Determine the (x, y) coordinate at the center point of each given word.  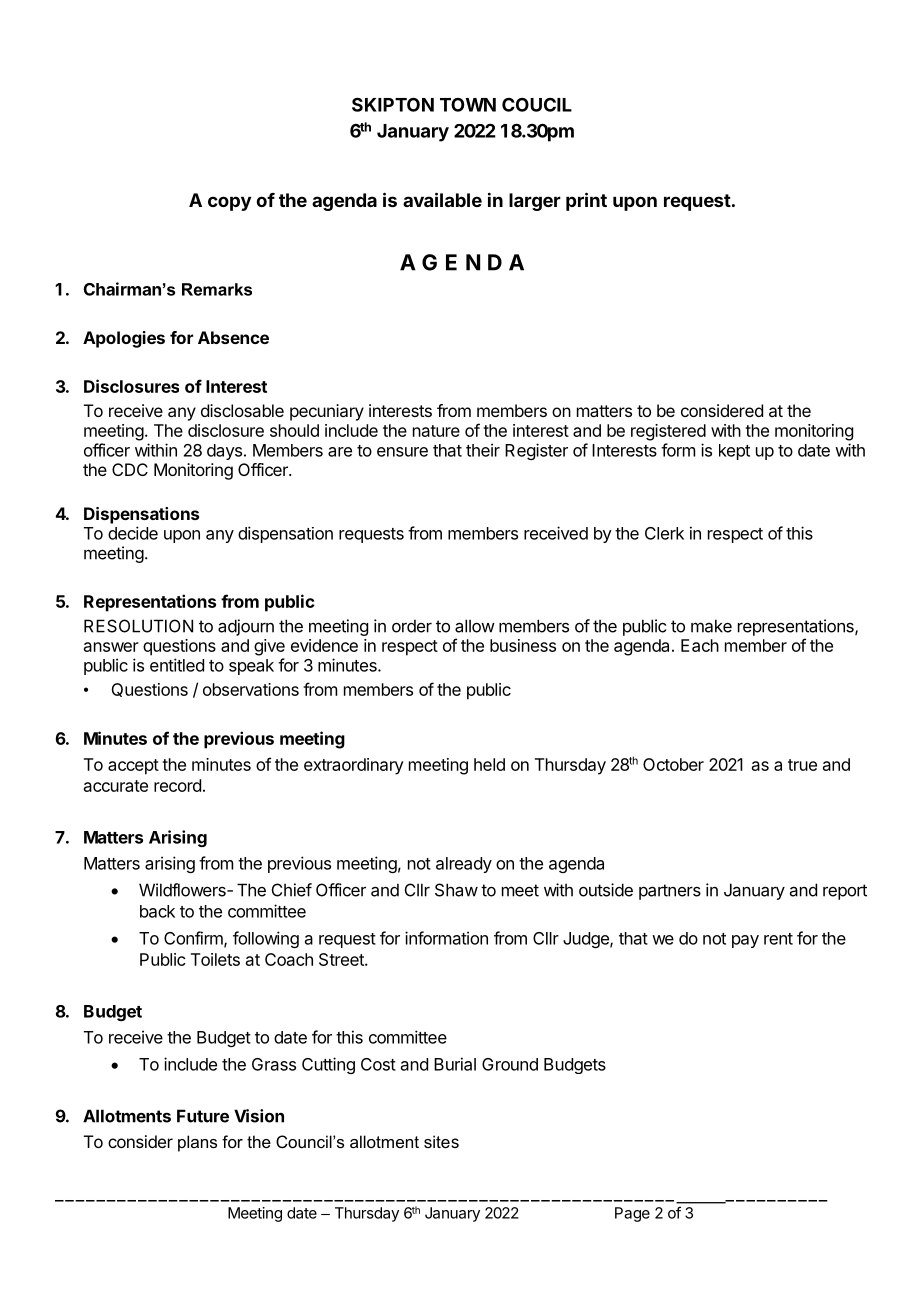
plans (197, 1143)
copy (229, 203)
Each (700, 645)
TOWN (468, 105)
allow (475, 626)
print (586, 201)
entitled (177, 665)
